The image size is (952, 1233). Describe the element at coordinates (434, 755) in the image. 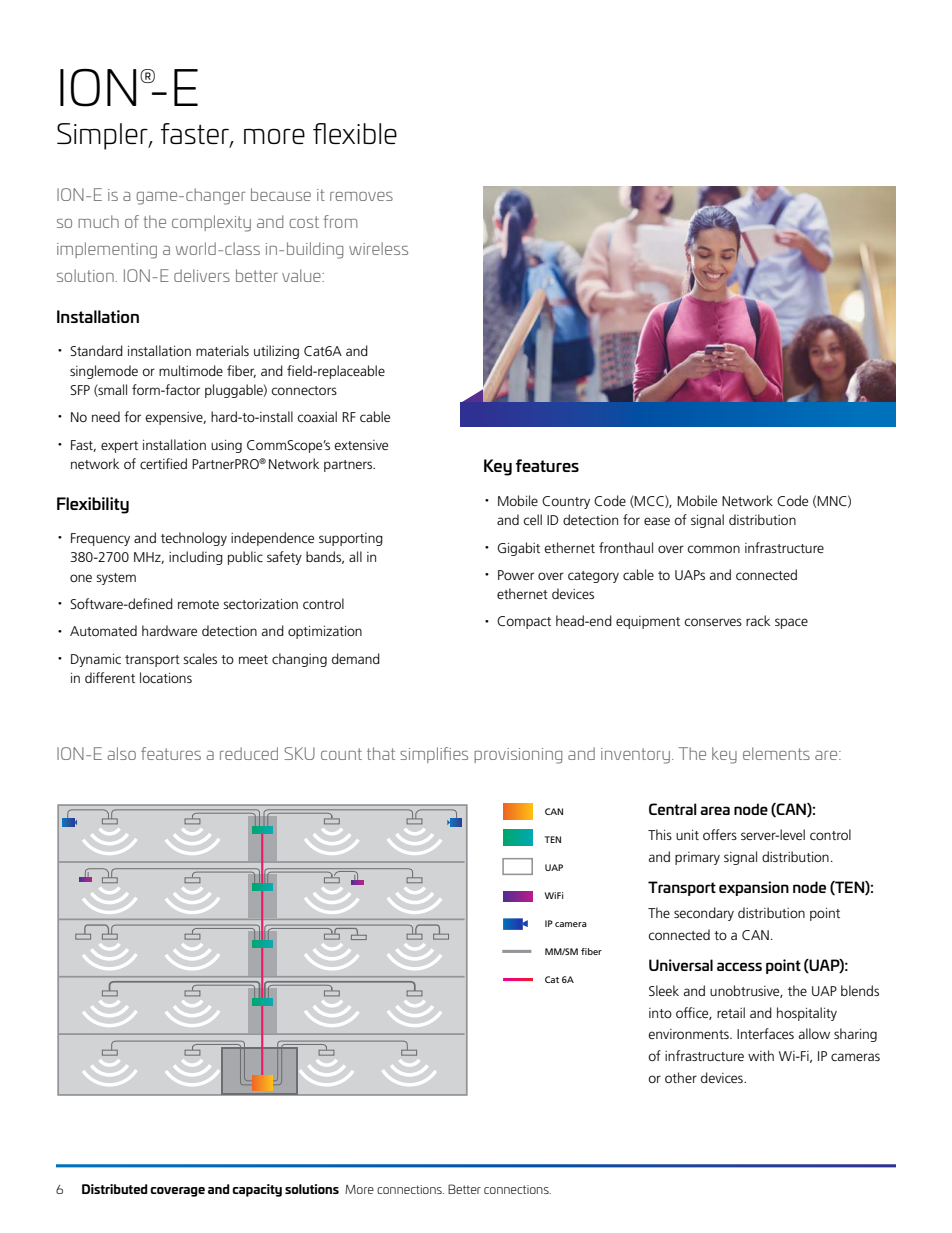

I see `simplifies` at that location.
